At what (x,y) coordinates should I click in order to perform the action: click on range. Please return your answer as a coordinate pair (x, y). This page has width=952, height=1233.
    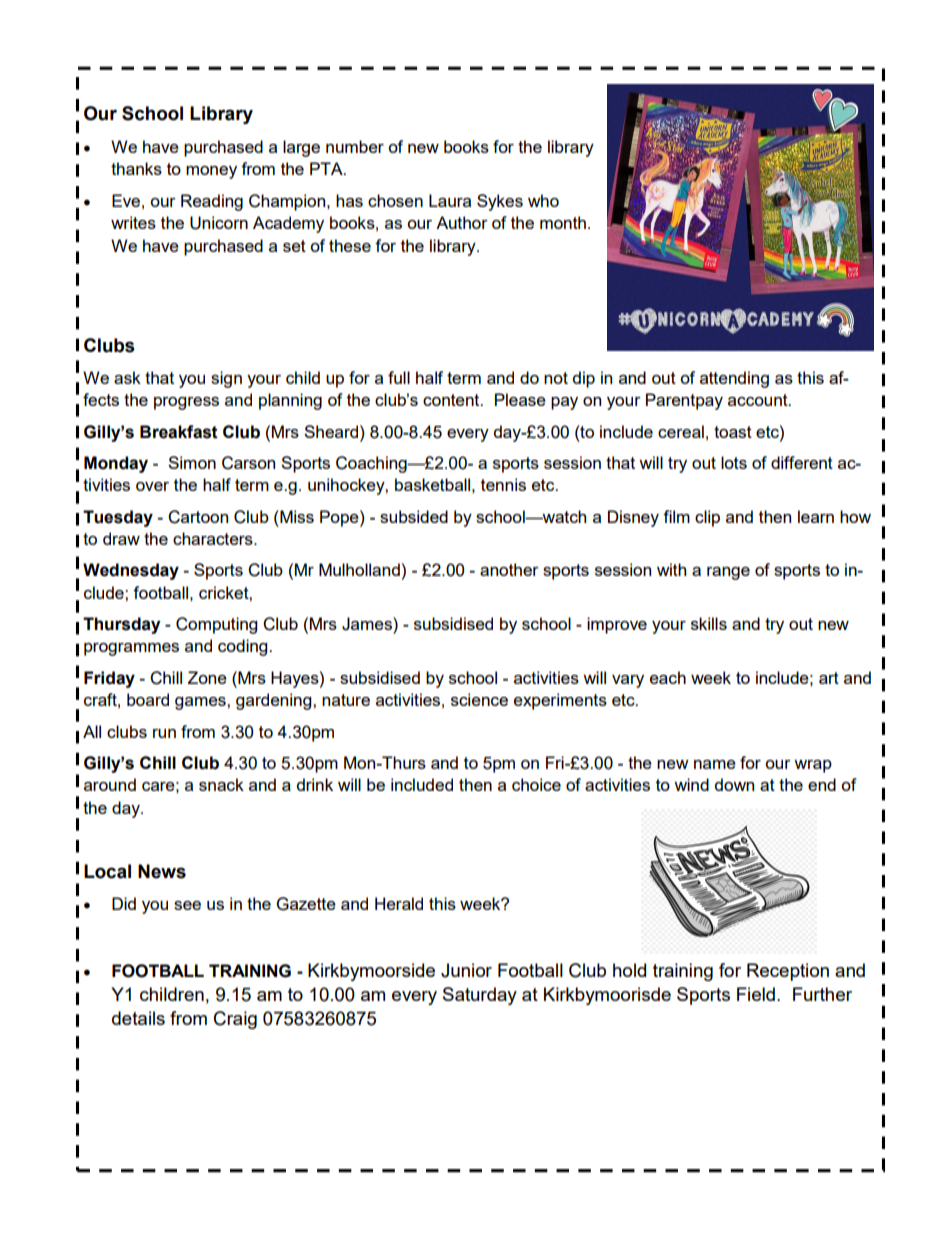
    Looking at the image, I should click on (728, 573).
